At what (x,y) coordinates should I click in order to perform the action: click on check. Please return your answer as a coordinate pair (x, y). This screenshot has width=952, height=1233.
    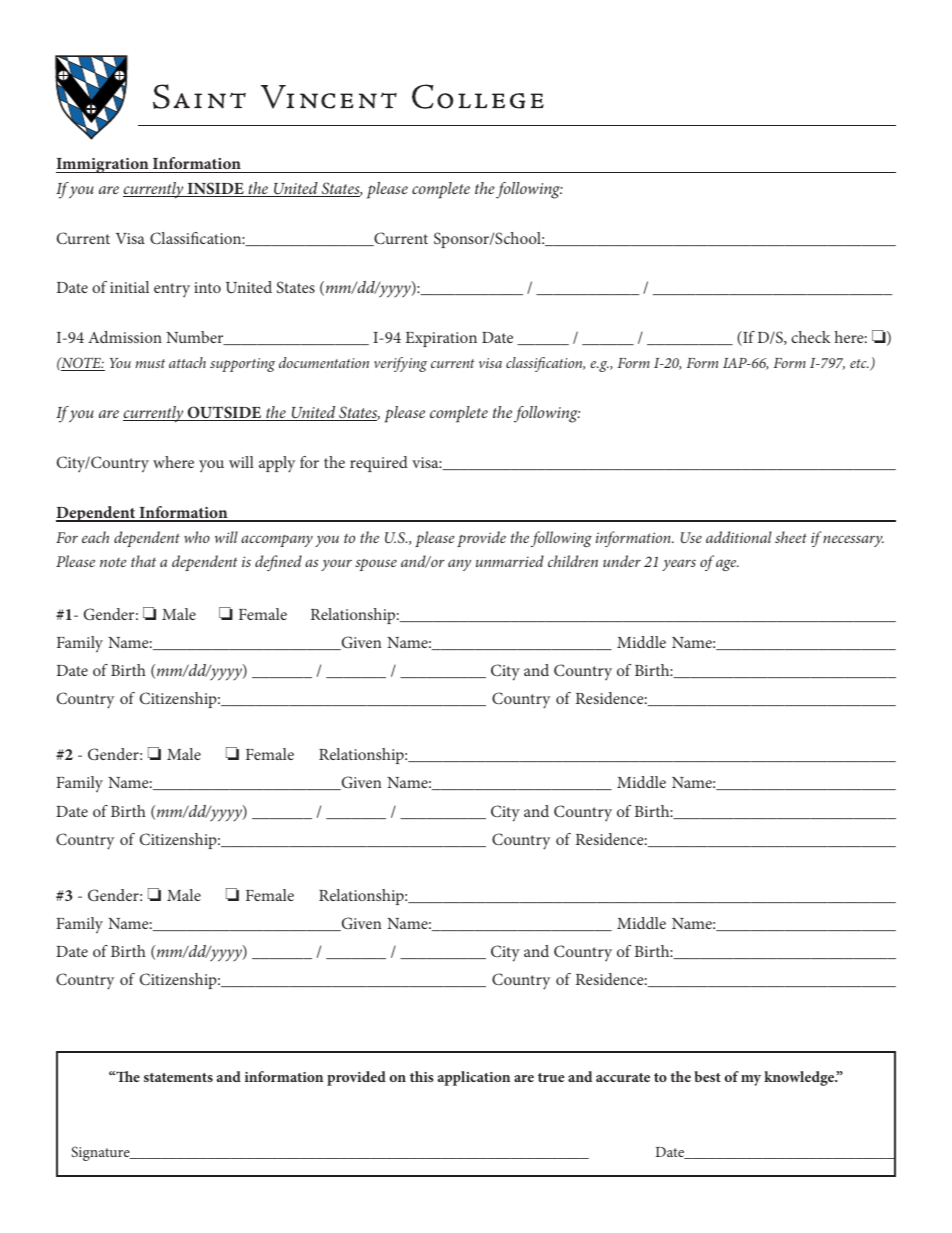
    Looking at the image, I should click on (811, 337).
